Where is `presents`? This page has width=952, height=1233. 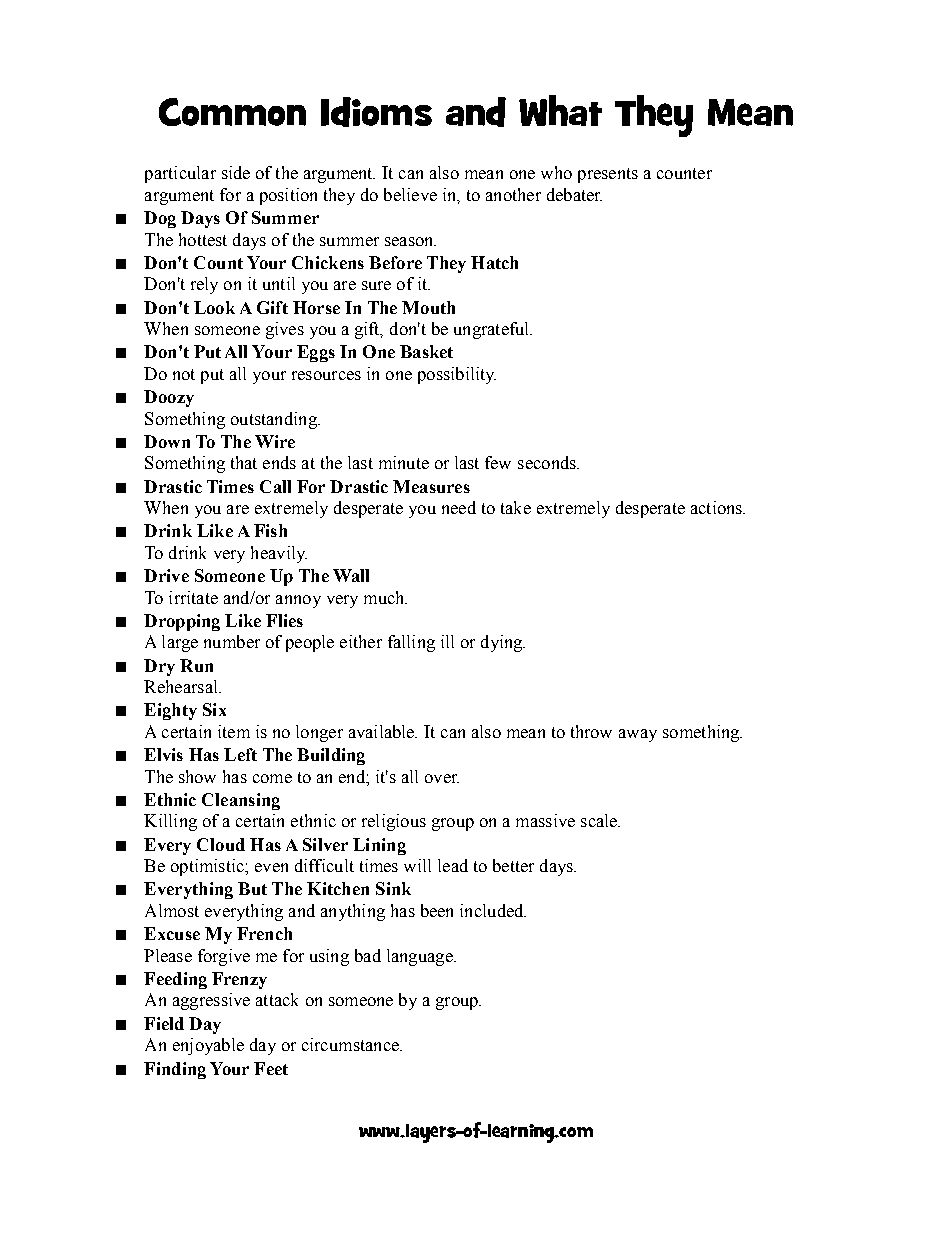 presents is located at coordinates (608, 175).
